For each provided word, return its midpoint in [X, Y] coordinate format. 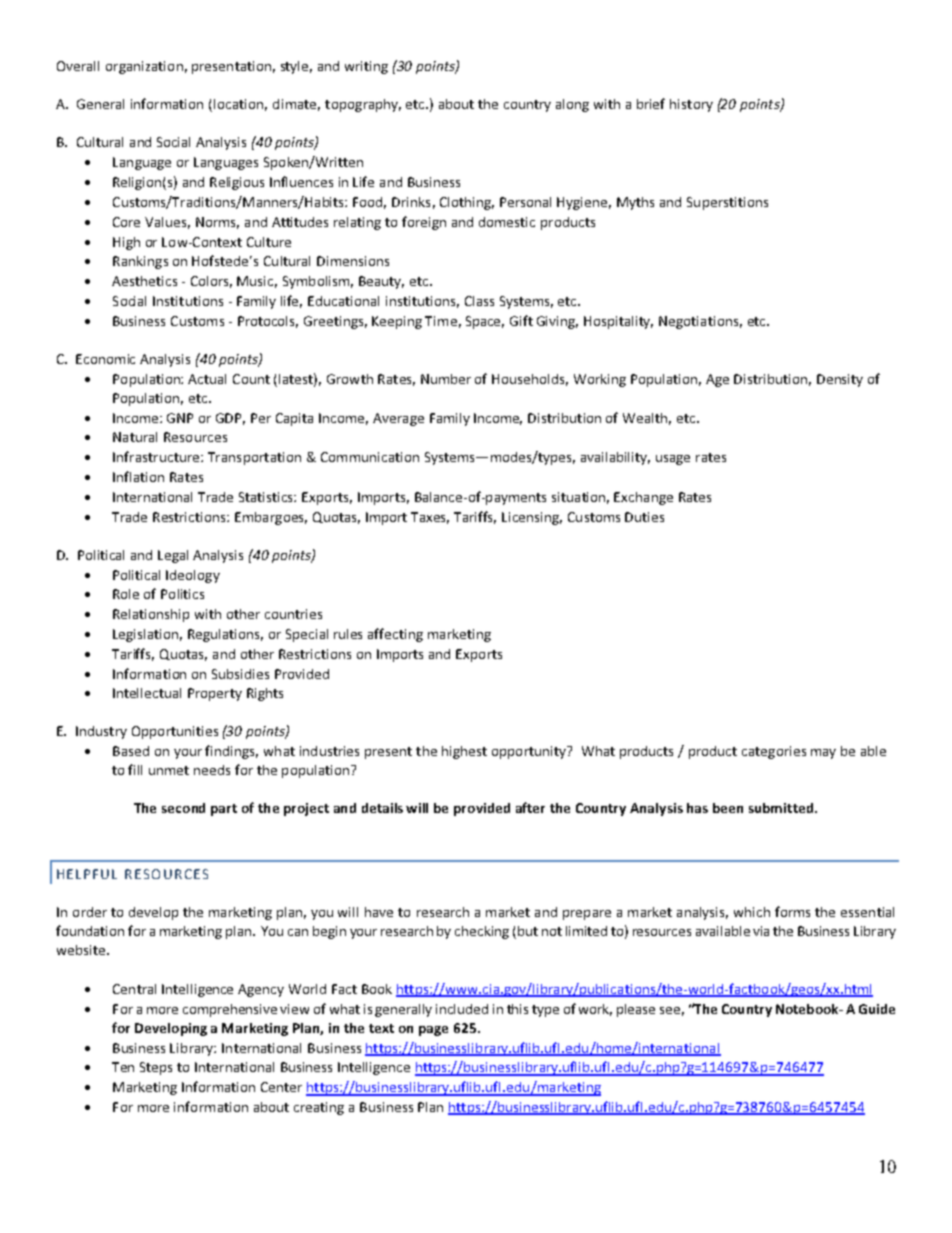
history [691, 105]
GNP [180, 418]
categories [774, 752]
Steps [156, 1068]
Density [840, 380]
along [572, 105]
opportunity [530, 752]
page [433, 1031]
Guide [877, 1009]
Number [446, 379]
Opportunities [175, 732]
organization [144, 67]
